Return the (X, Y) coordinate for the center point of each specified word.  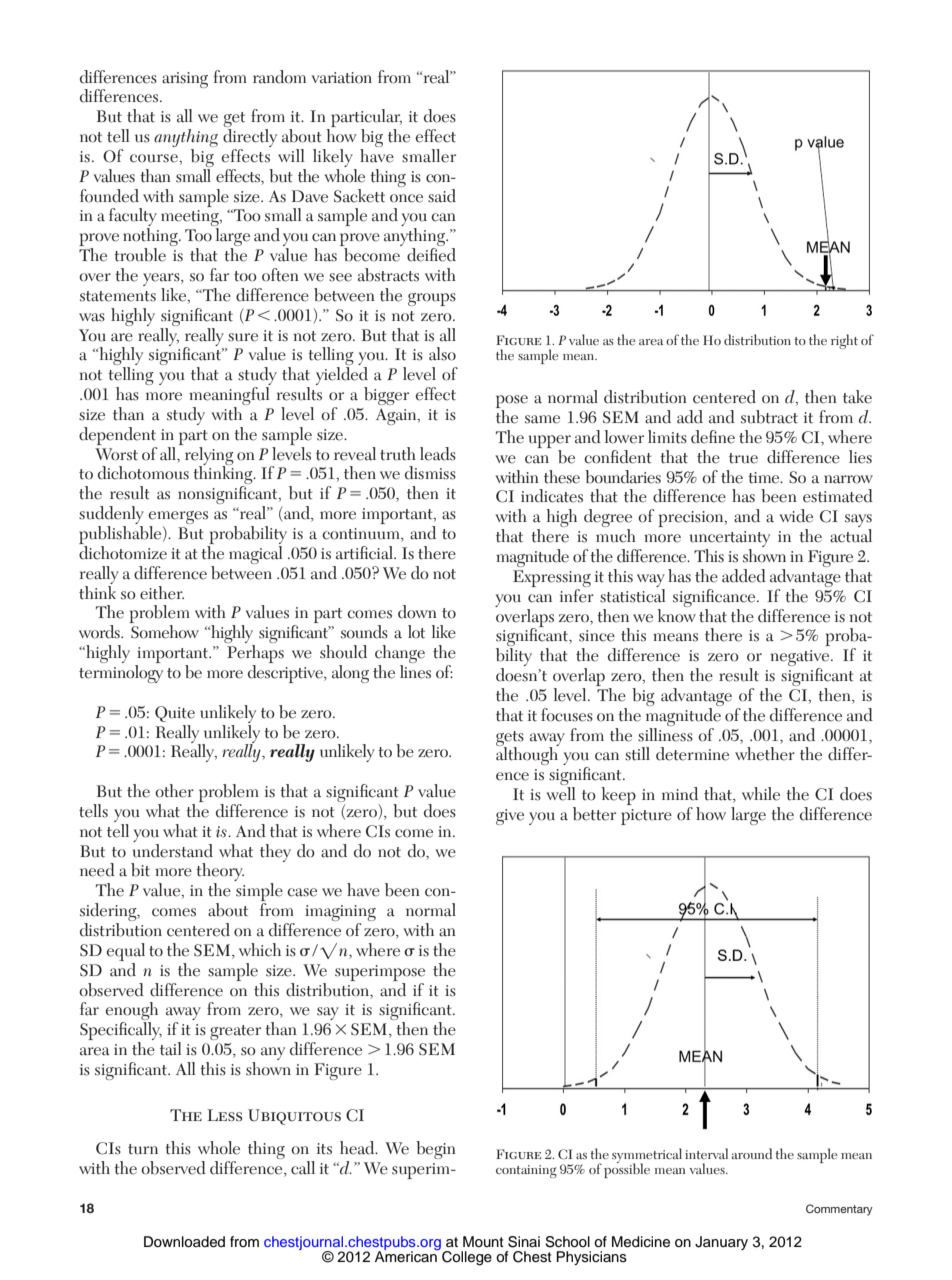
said (442, 196)
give (510, 817)
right (844, 341)
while (761, 794)
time (765, 478)
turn (143, 1149)
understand (172, 849)
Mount (483, 1241)
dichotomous (143, 473)
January (721, 1243)
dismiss (430, 473)
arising (185, 80)
